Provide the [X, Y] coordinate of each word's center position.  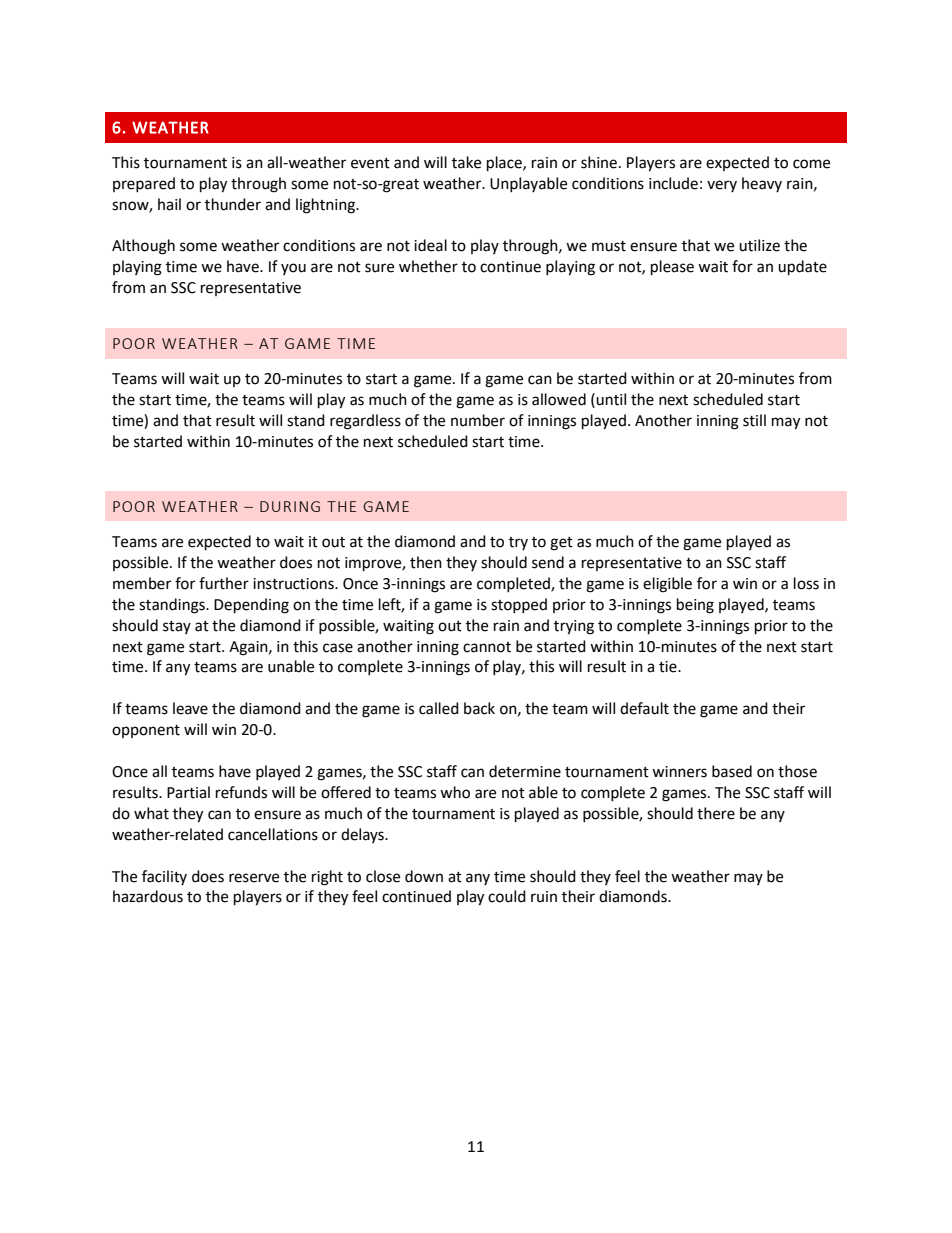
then [426, 562]
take [466, 162]
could [507, 896]
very [722, 186]
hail [169, 204]
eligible [667, 585]
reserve [254, 878]
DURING [290, 506]
